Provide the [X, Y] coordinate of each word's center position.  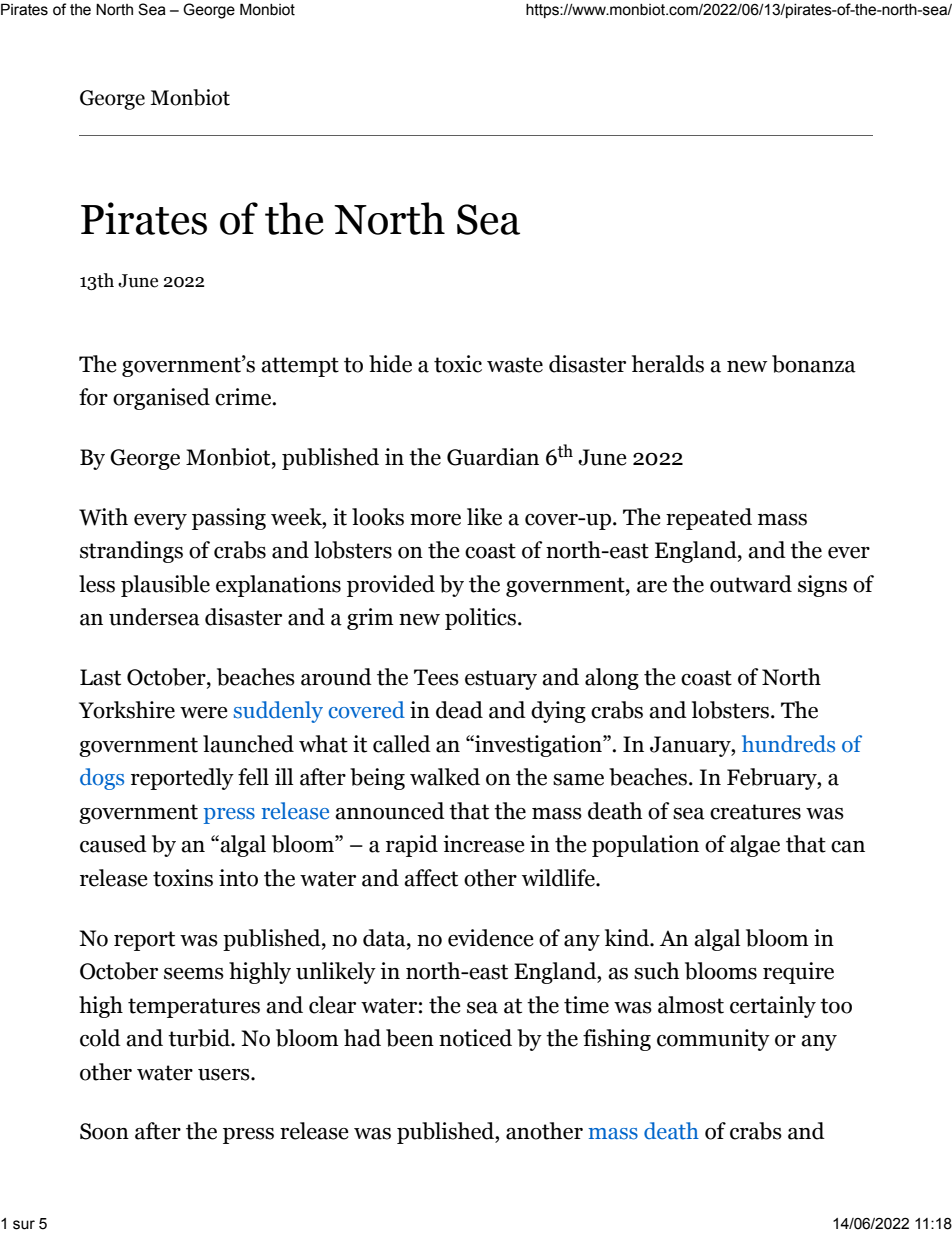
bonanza [814, 364]
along [612, 679]
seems [194, 974]
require [798, 973]
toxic [458, 364]
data [385, 938]
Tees [436, 677]
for [93, 397]
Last [100, 677]
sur [24, 1225]
